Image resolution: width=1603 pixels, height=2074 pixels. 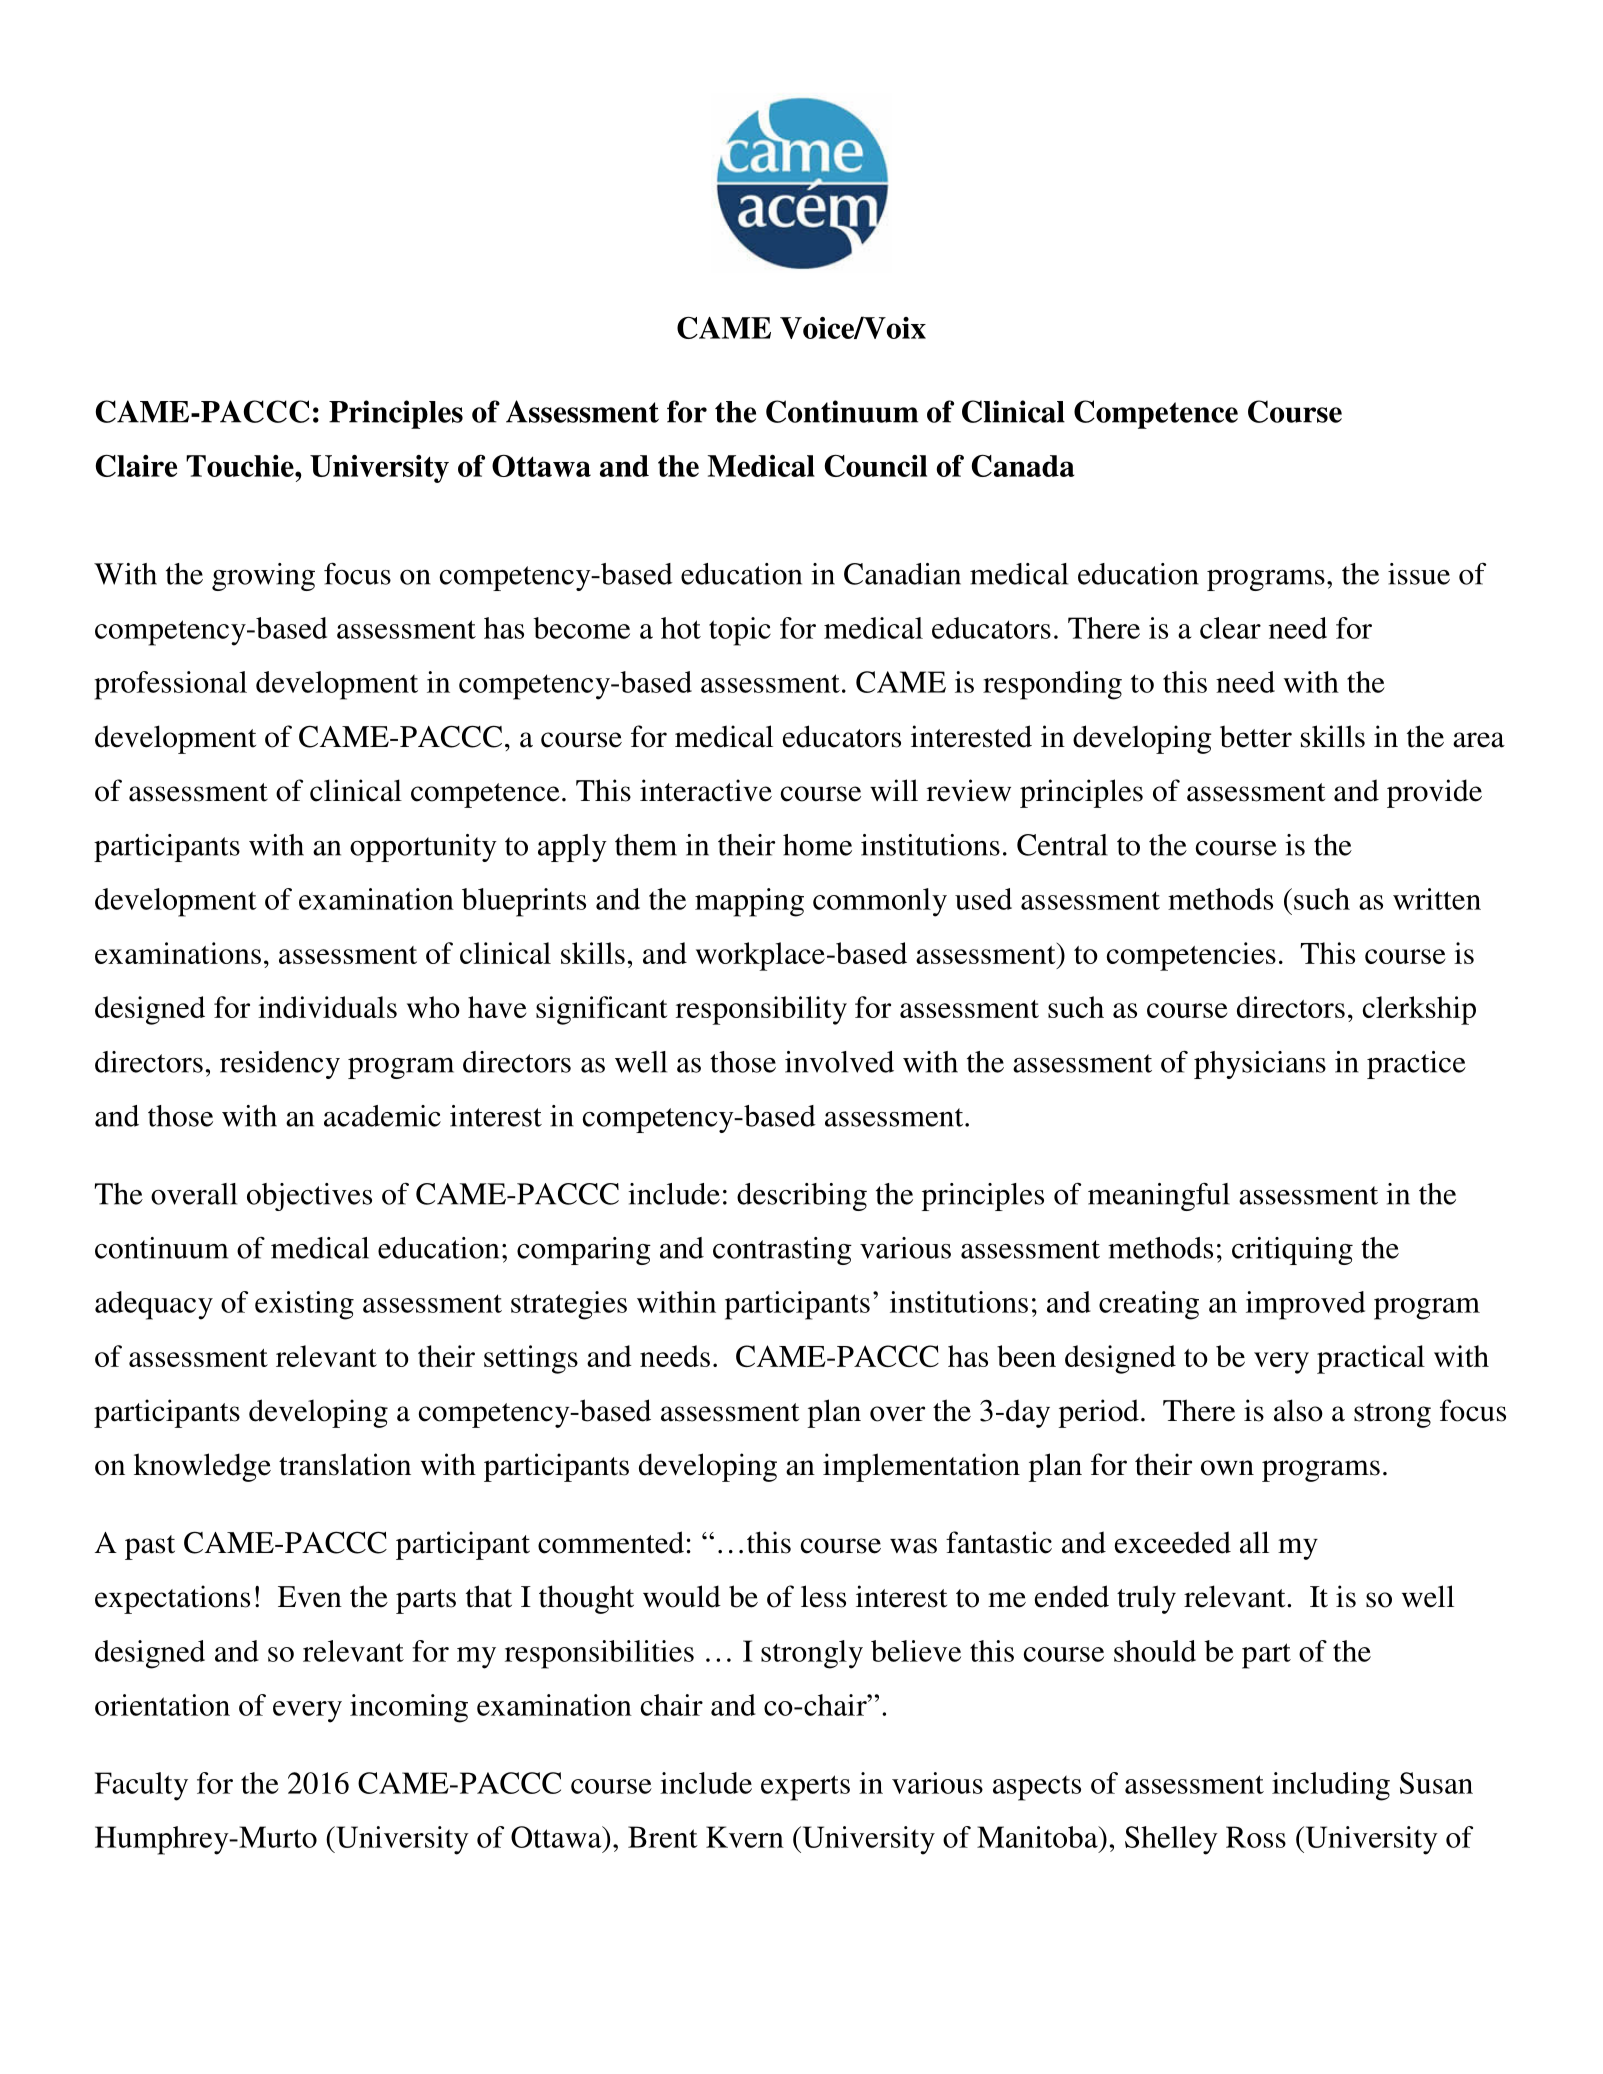 What do you see at coordinates (1191, 956) in the page?
I see `competencies` at bounding box center [1191, 956].
